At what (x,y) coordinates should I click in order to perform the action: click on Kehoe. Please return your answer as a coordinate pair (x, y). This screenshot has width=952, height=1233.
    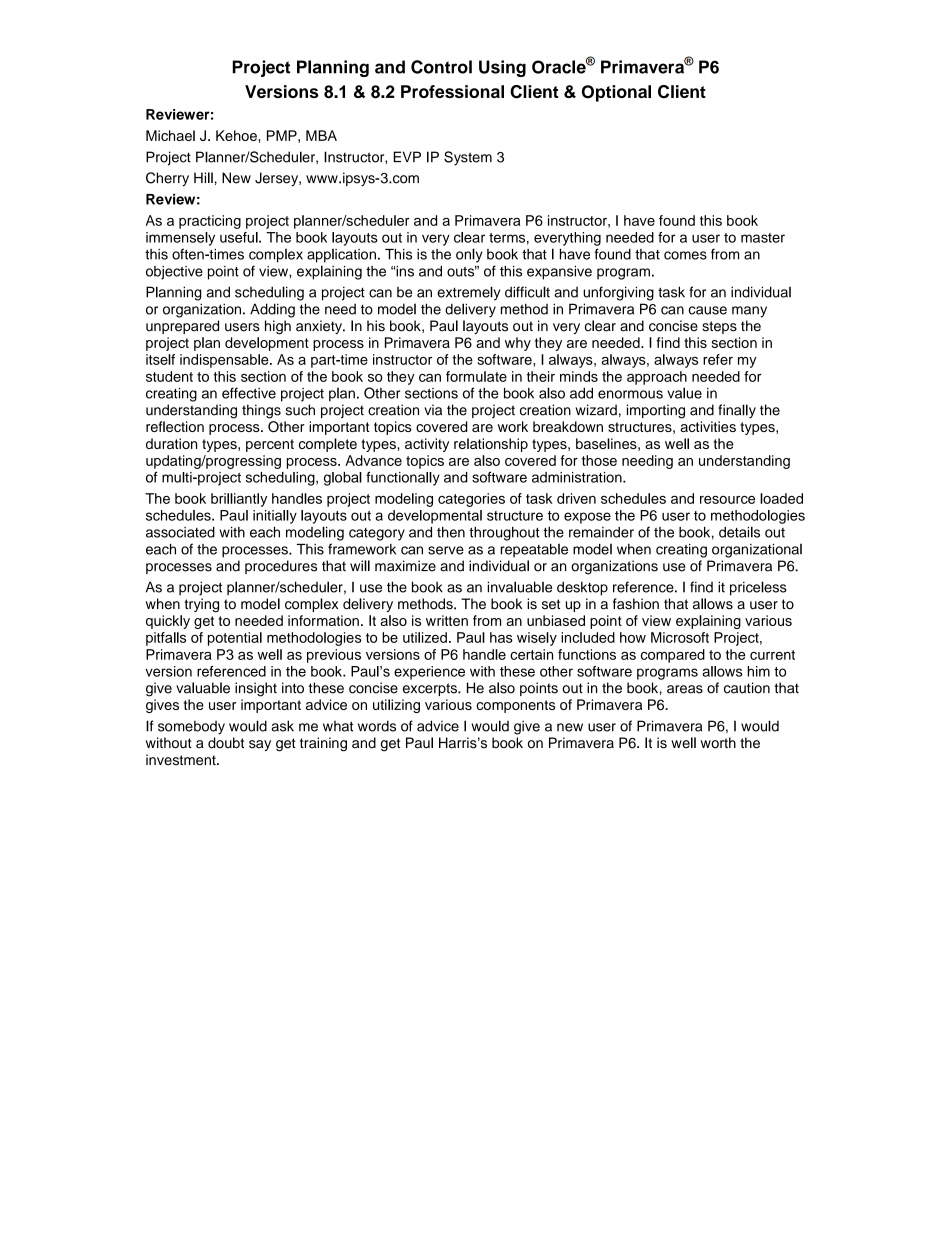
    Looking at the image, I should click on (237, 135).
